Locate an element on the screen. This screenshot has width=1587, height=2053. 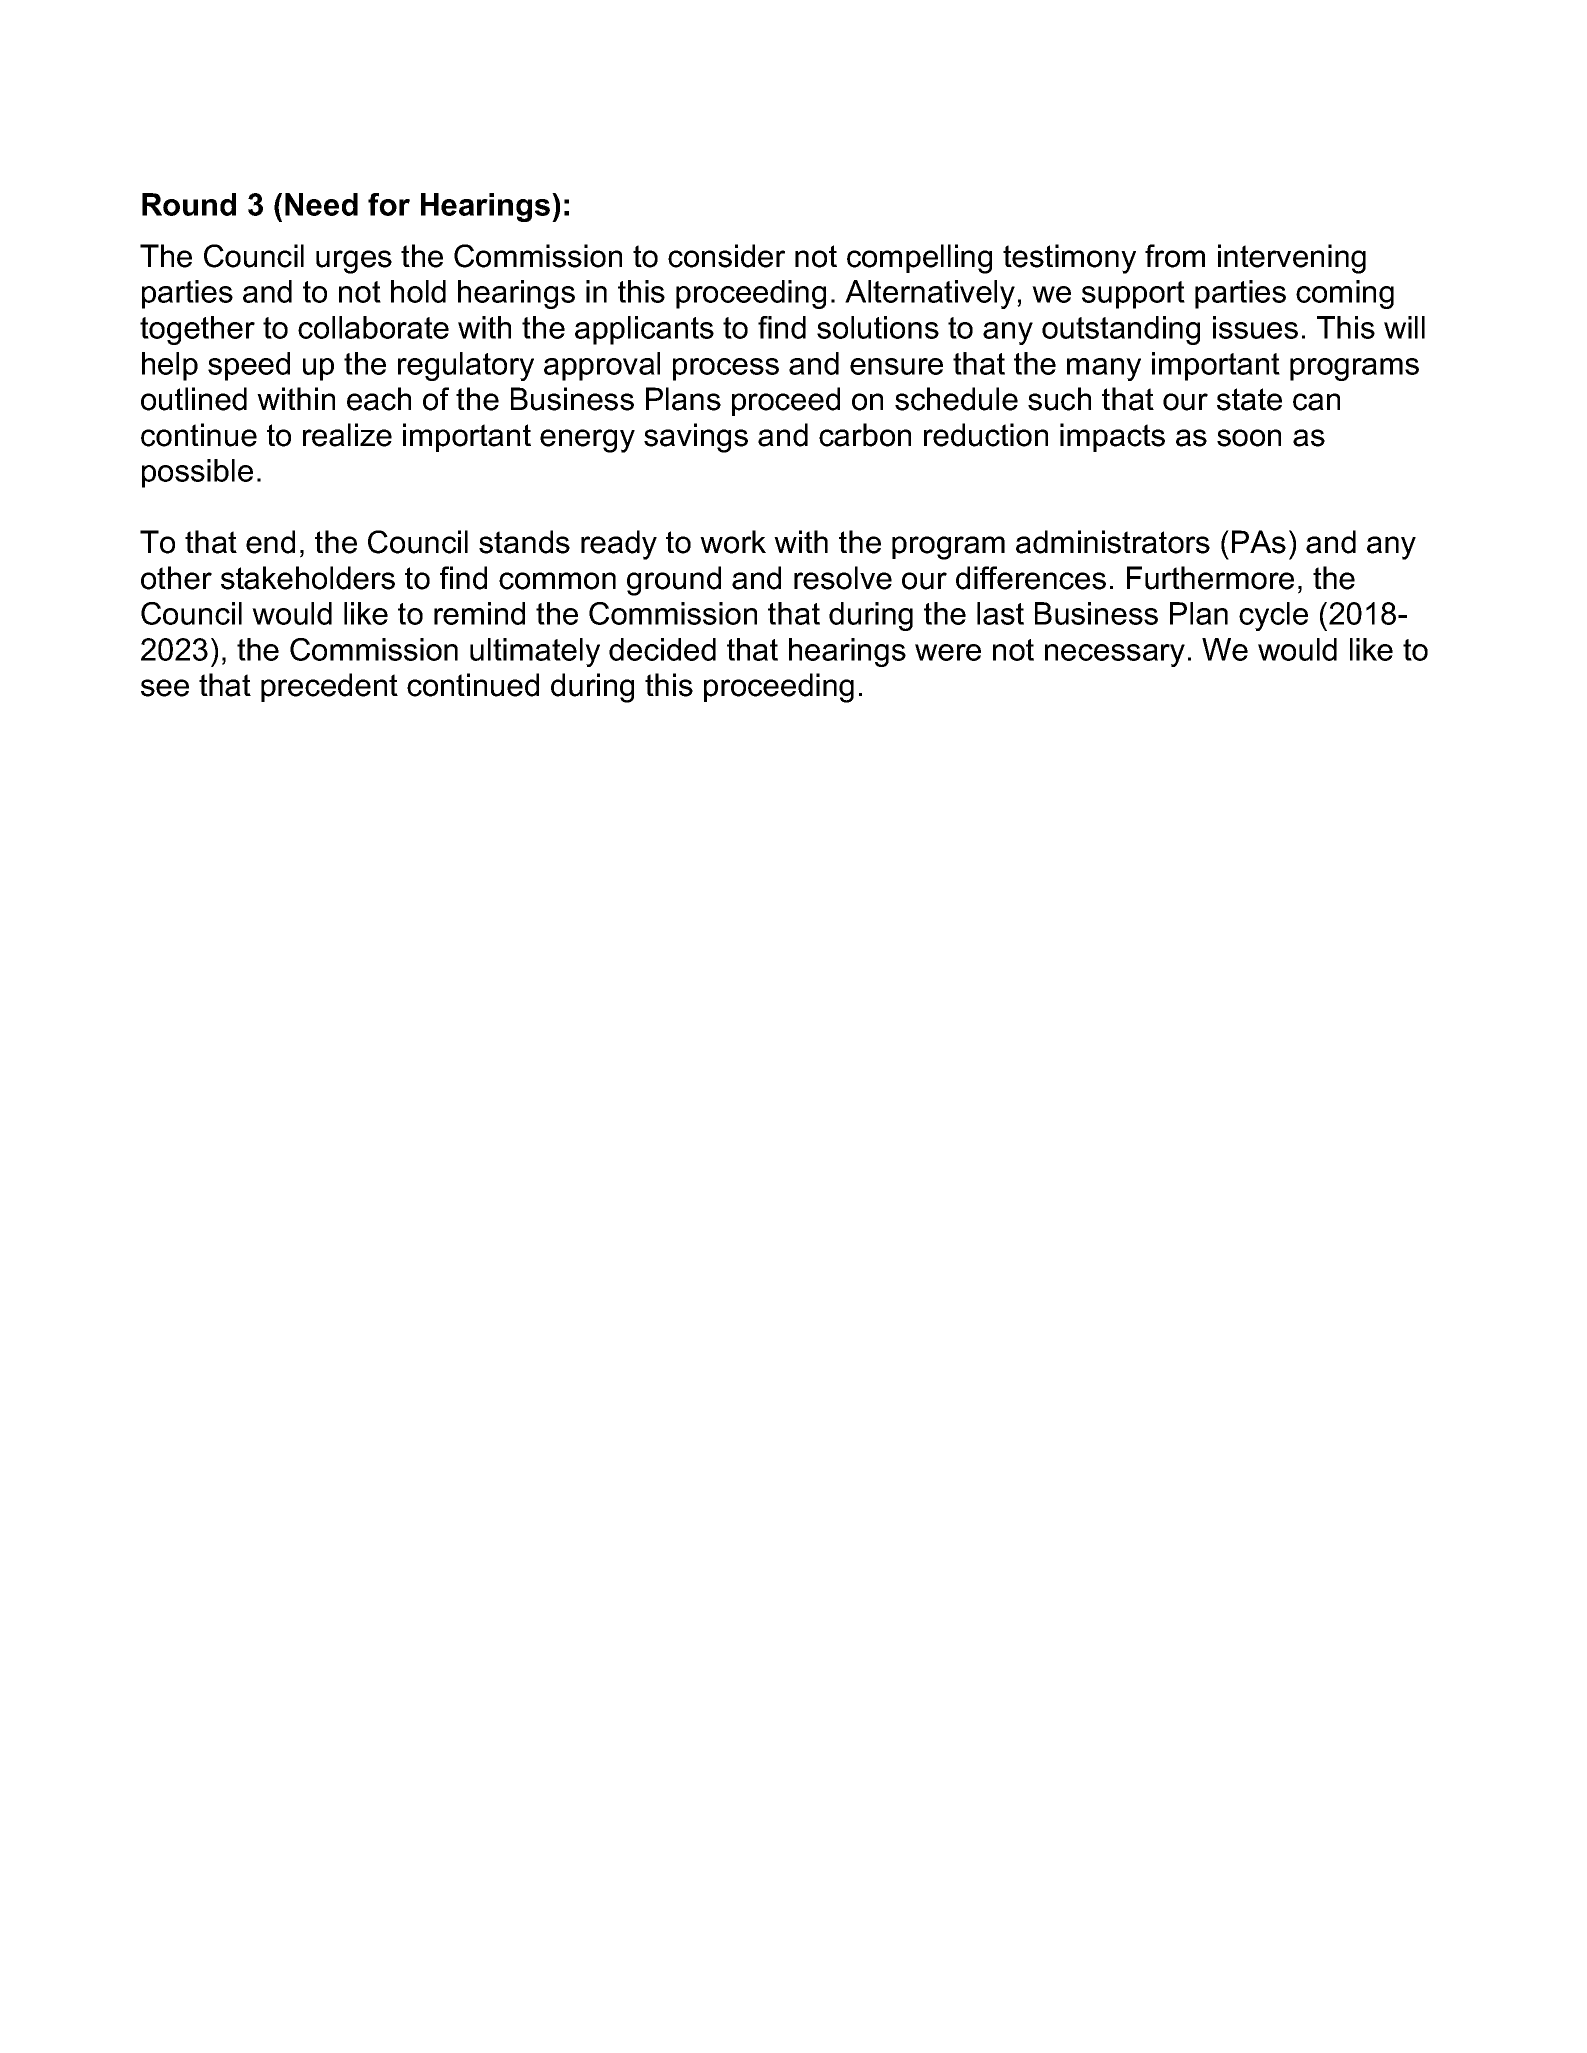
consider is located at coordinates (726, 256).
